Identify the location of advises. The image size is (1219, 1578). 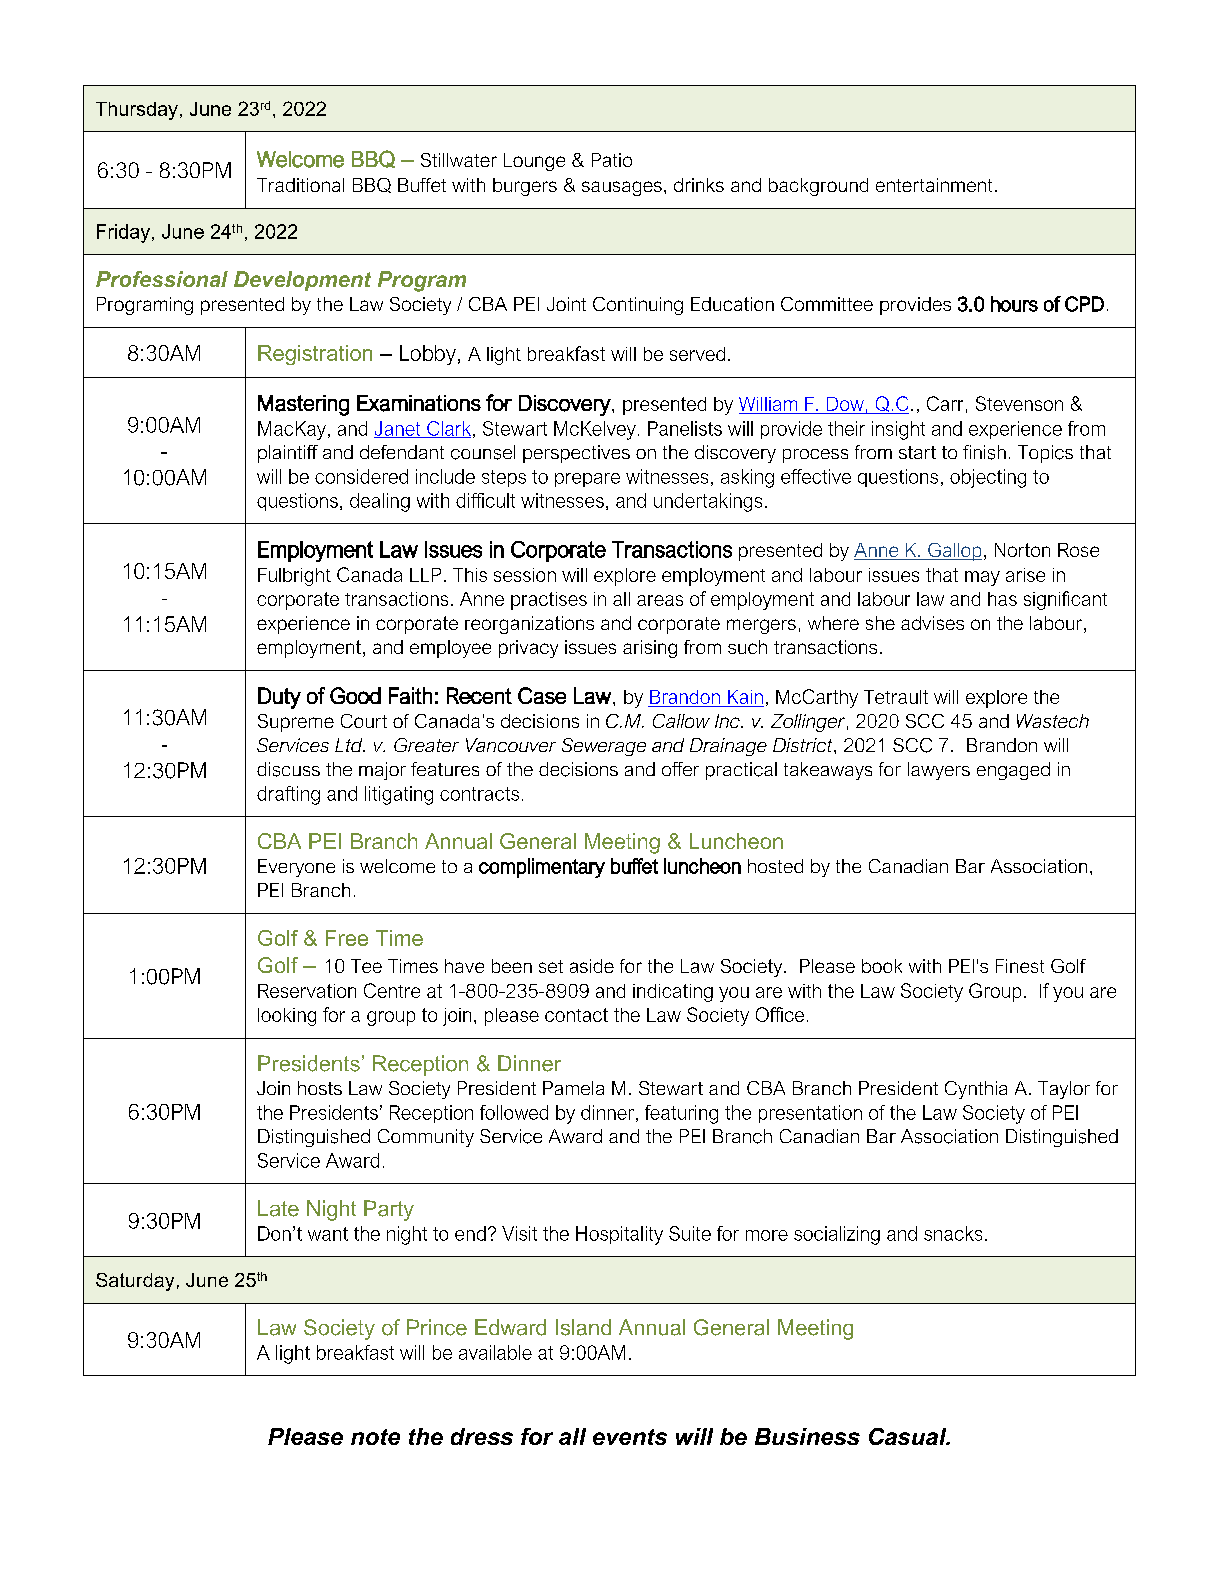
(932, 623).
